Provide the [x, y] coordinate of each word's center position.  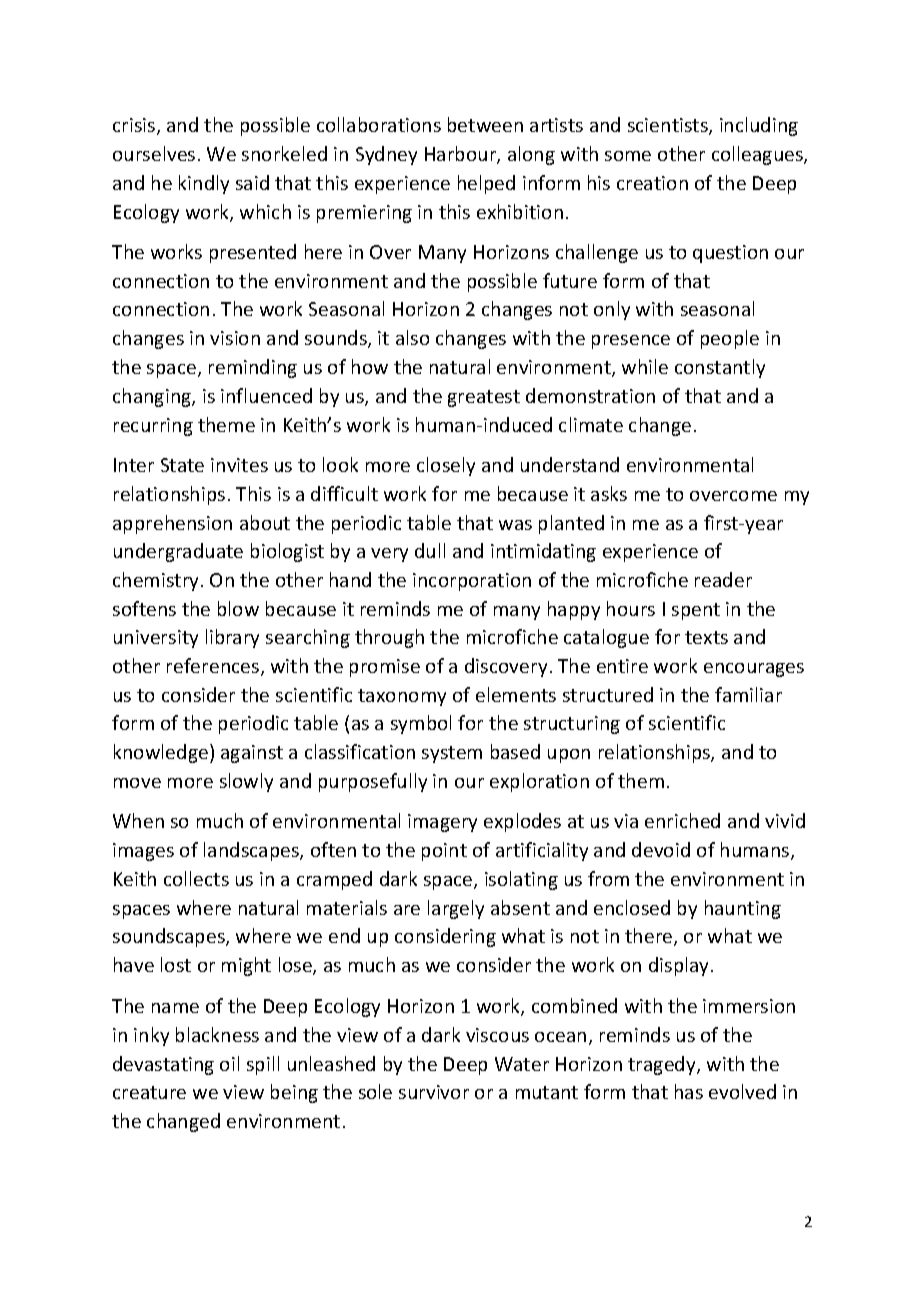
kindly [204, 184]
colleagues [758, 155]
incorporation [472, 582]
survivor [434, 1092]
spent [696, 611]
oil [229, 1063]
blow [238, 608]
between [485, 124]
